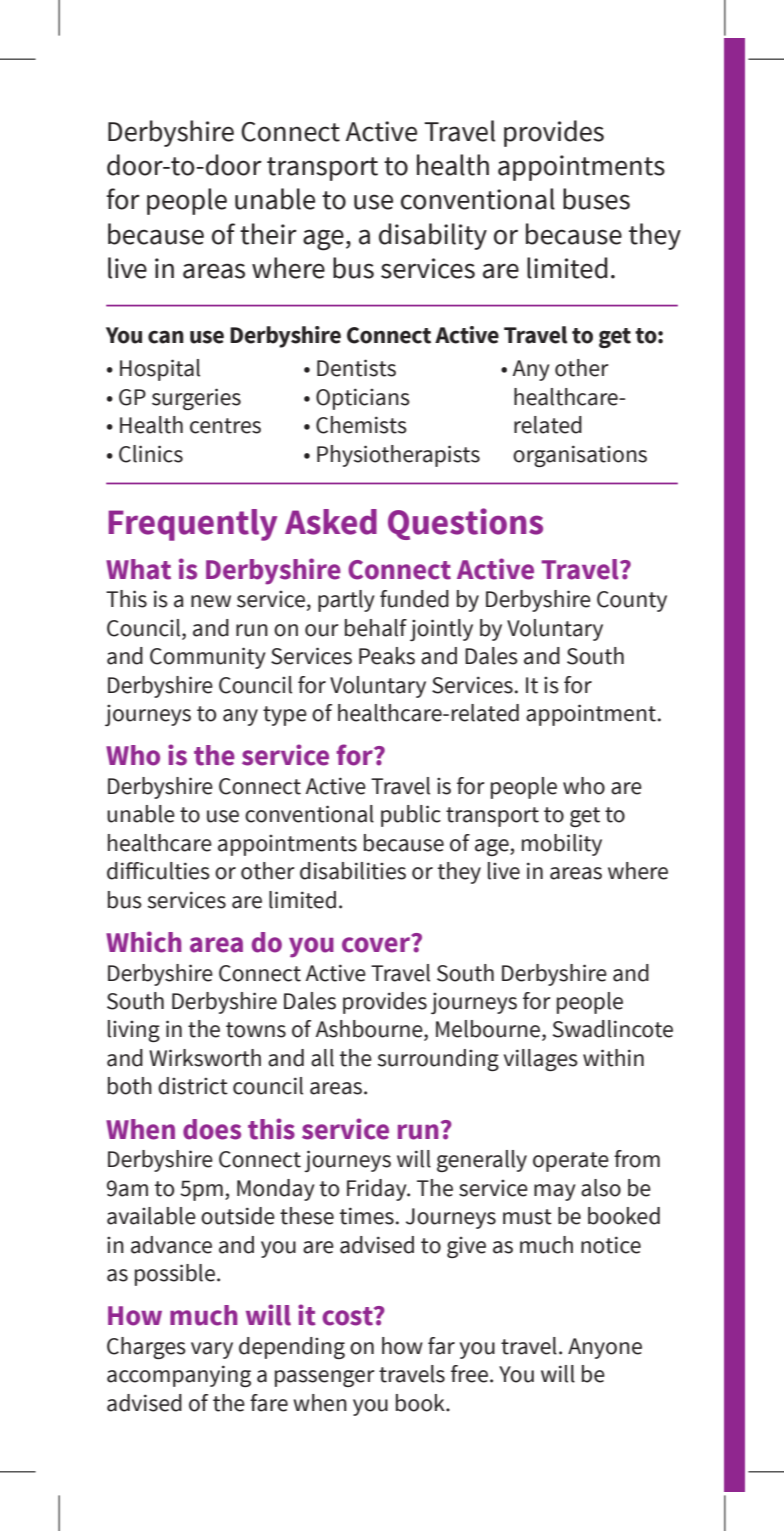 This screenshot has height=1531, width=784. I want to click on their, so click(268, 234).
